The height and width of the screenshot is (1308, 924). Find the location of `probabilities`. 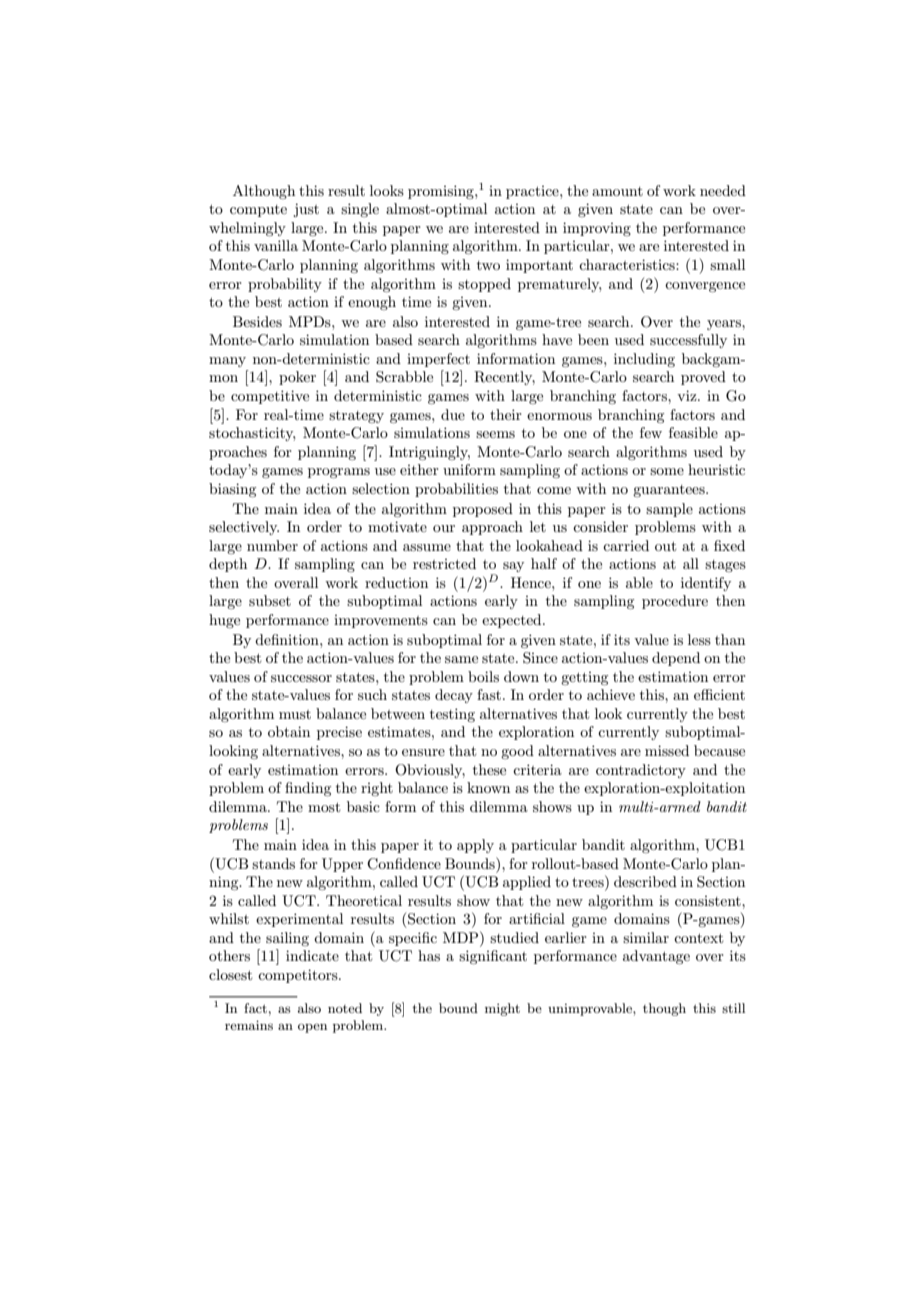

probabilities is located at coordinates (456, 490).
